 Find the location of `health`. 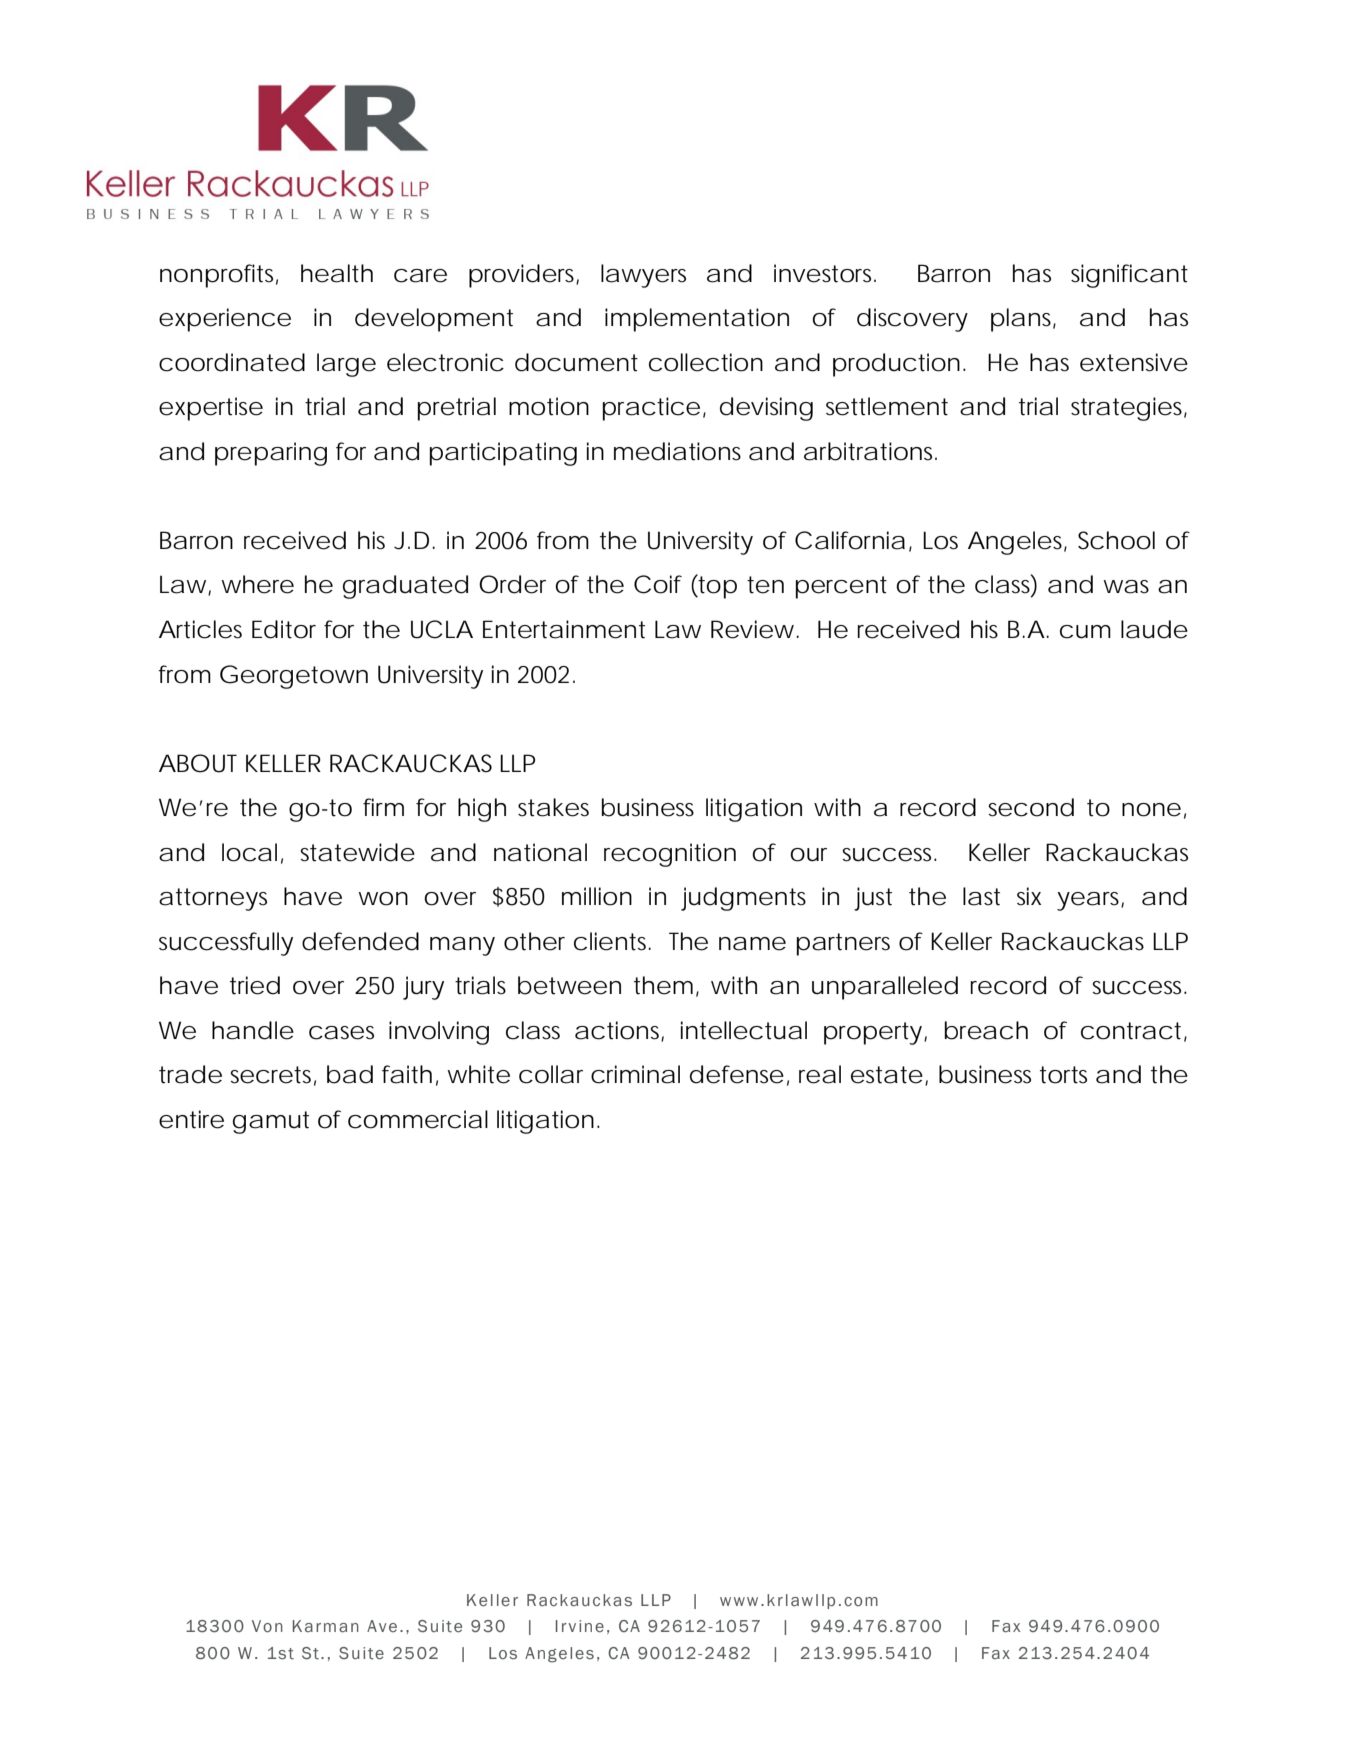

health is located at coordinates (337, 273).
